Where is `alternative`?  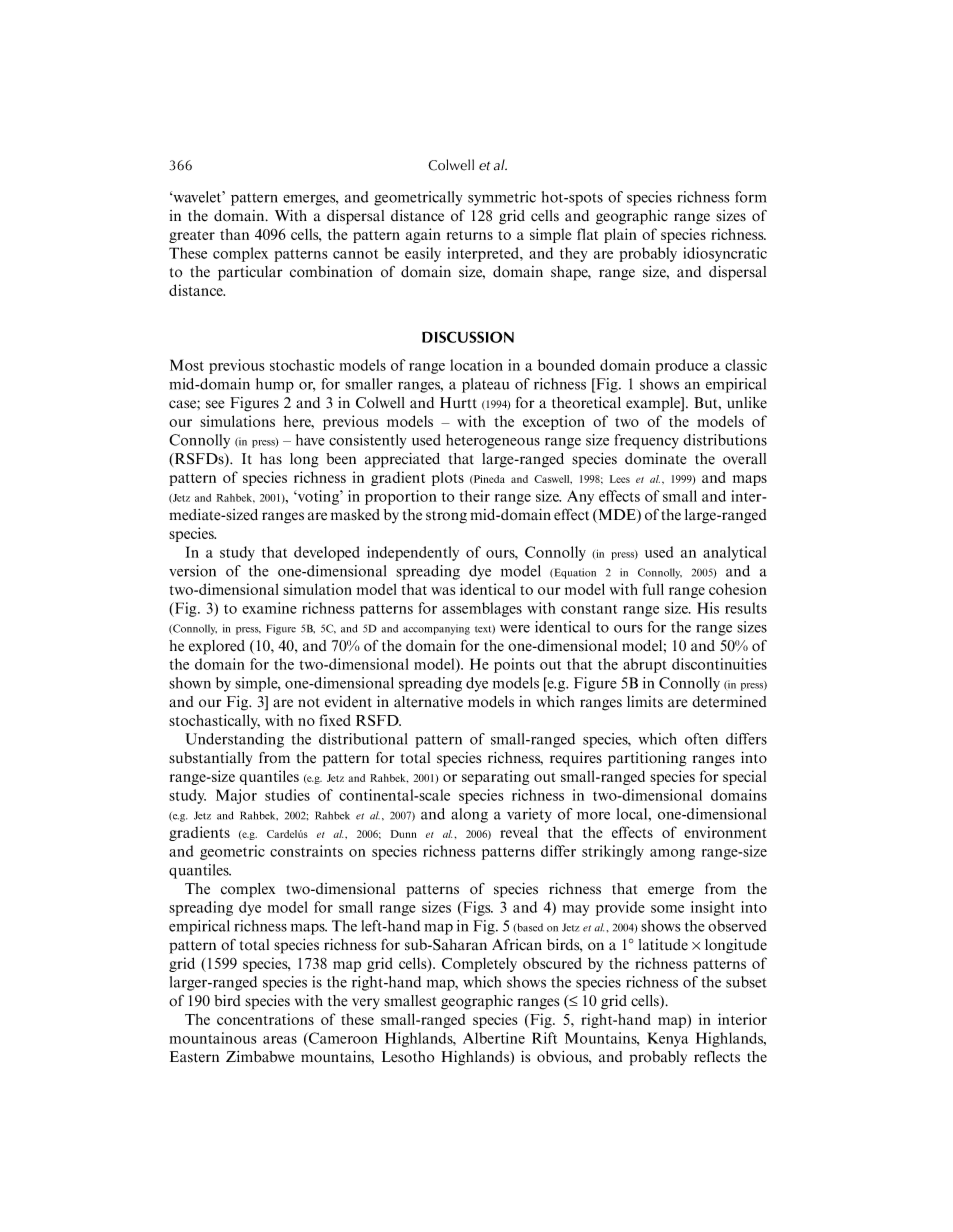 alternative is located at coordinates (428, 702).
